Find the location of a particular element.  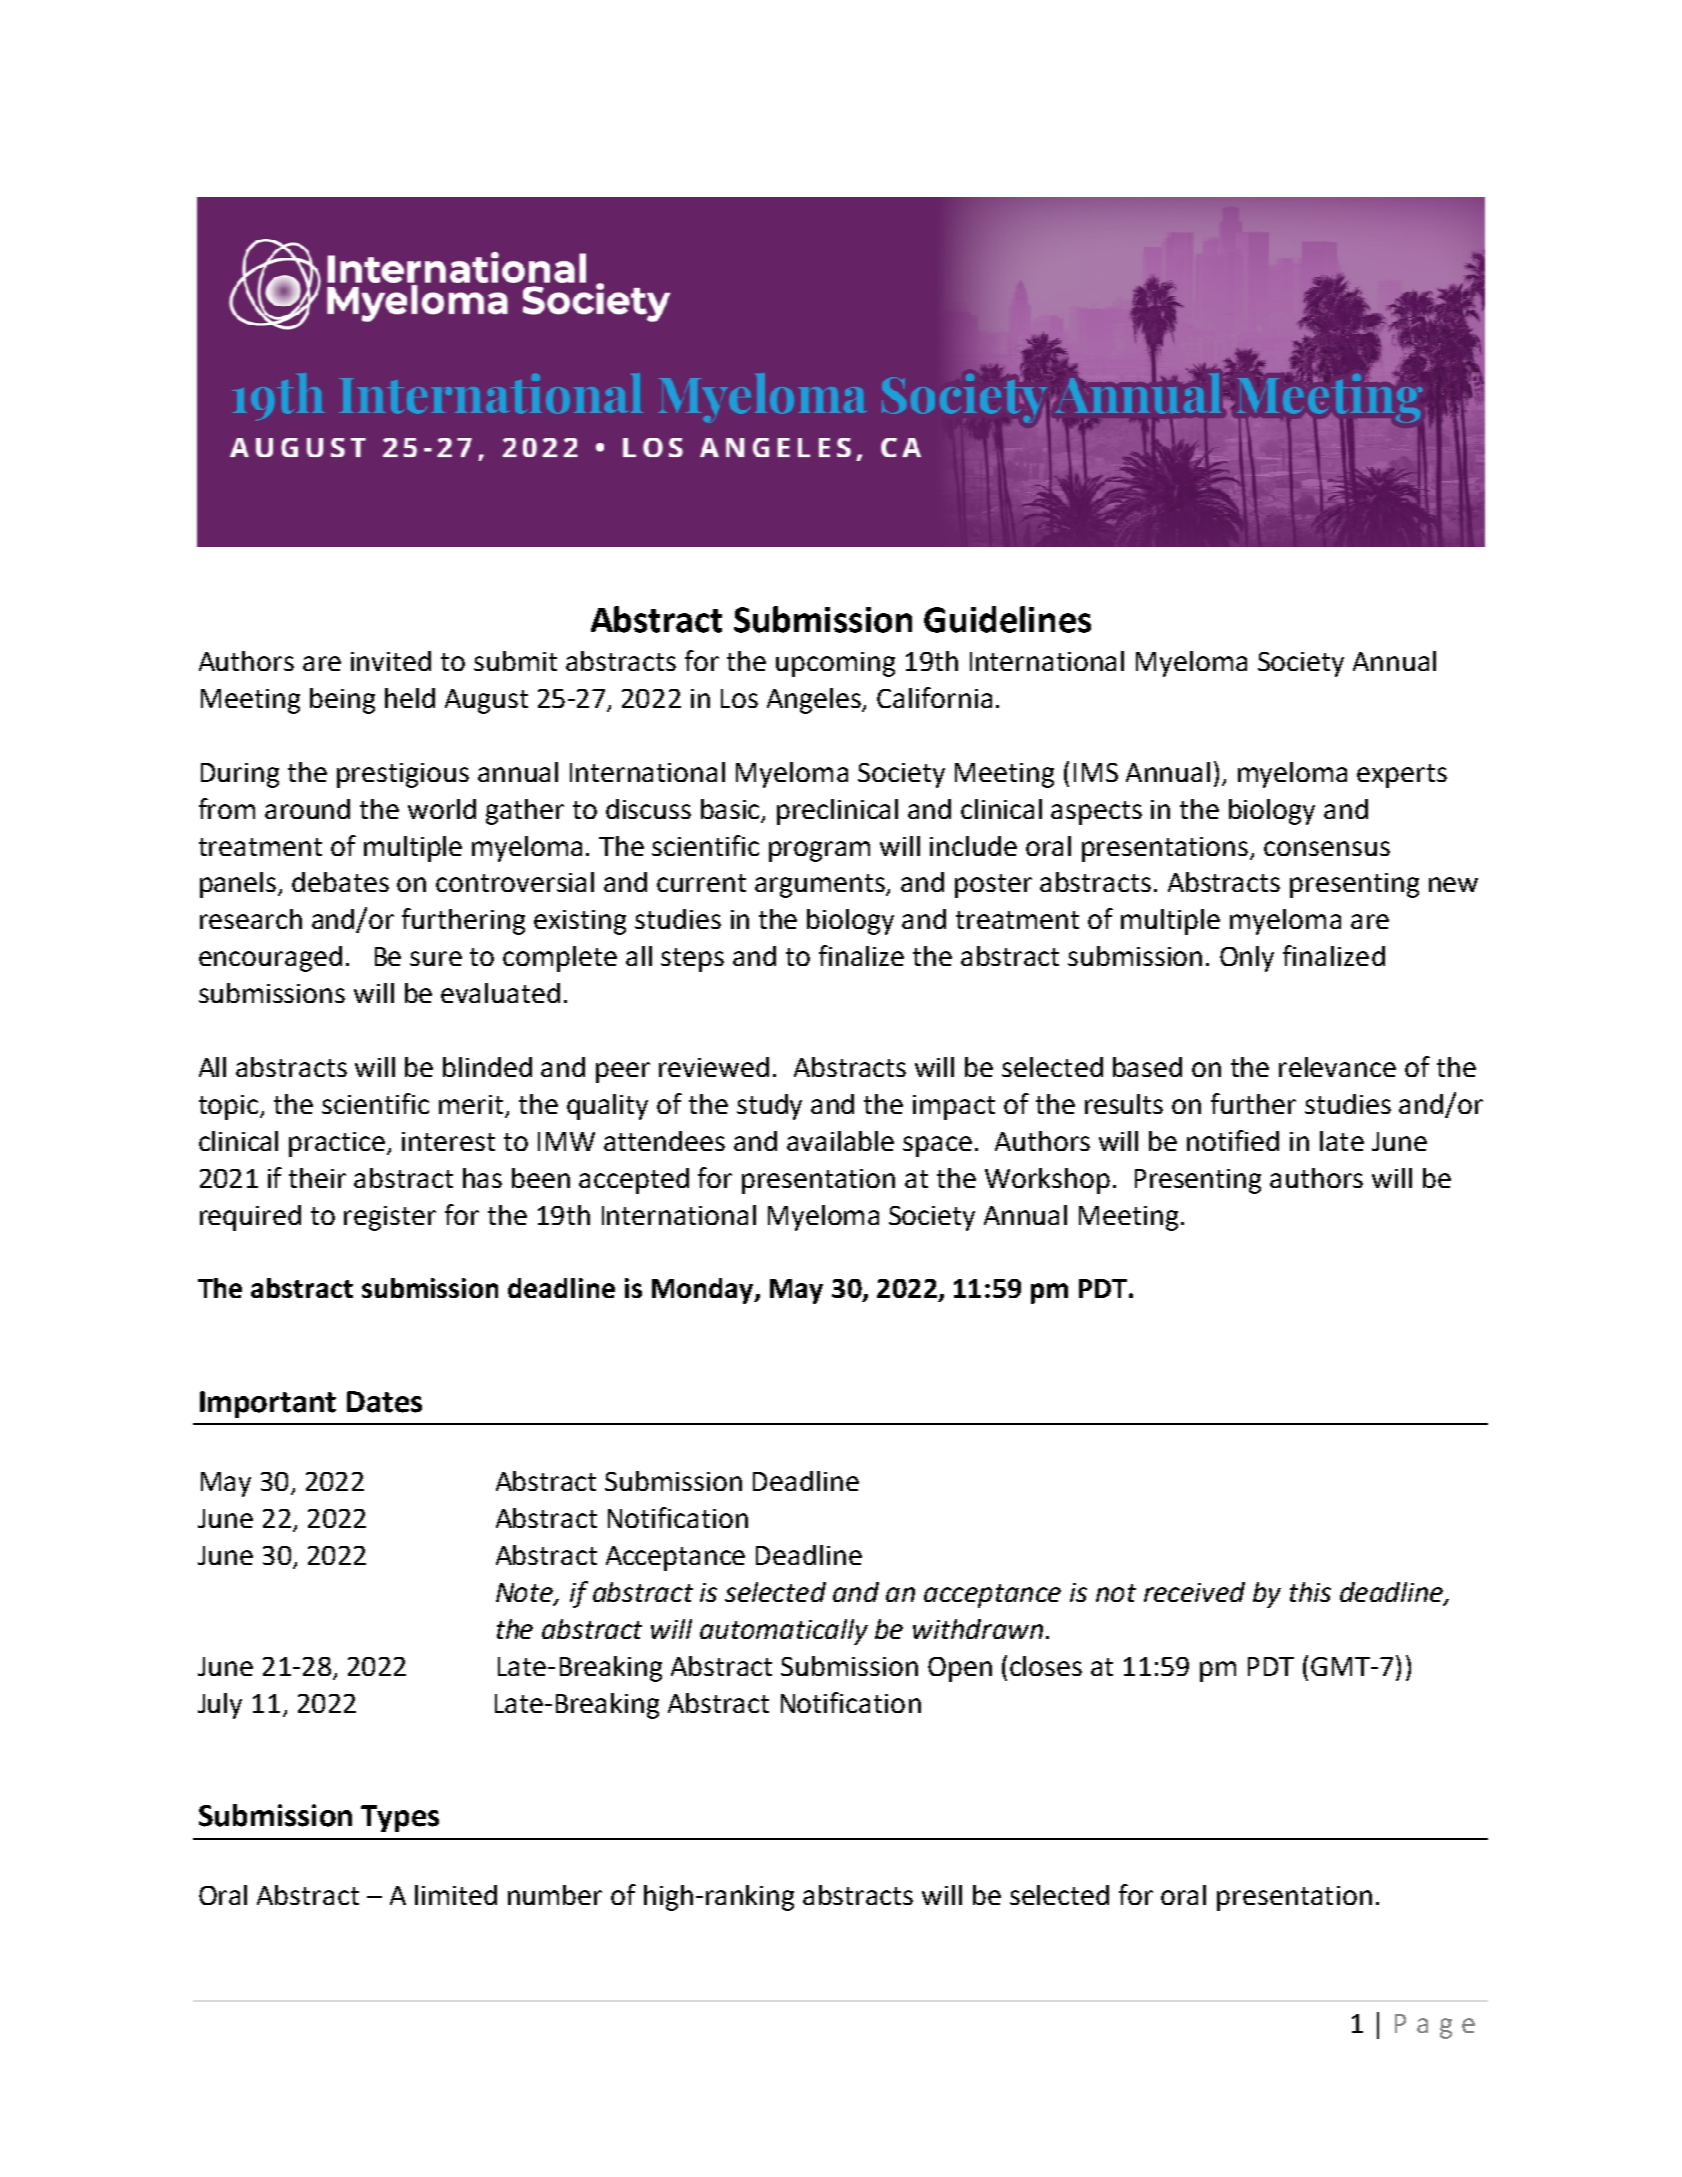

limited is located at coordinates (456, 1895).
